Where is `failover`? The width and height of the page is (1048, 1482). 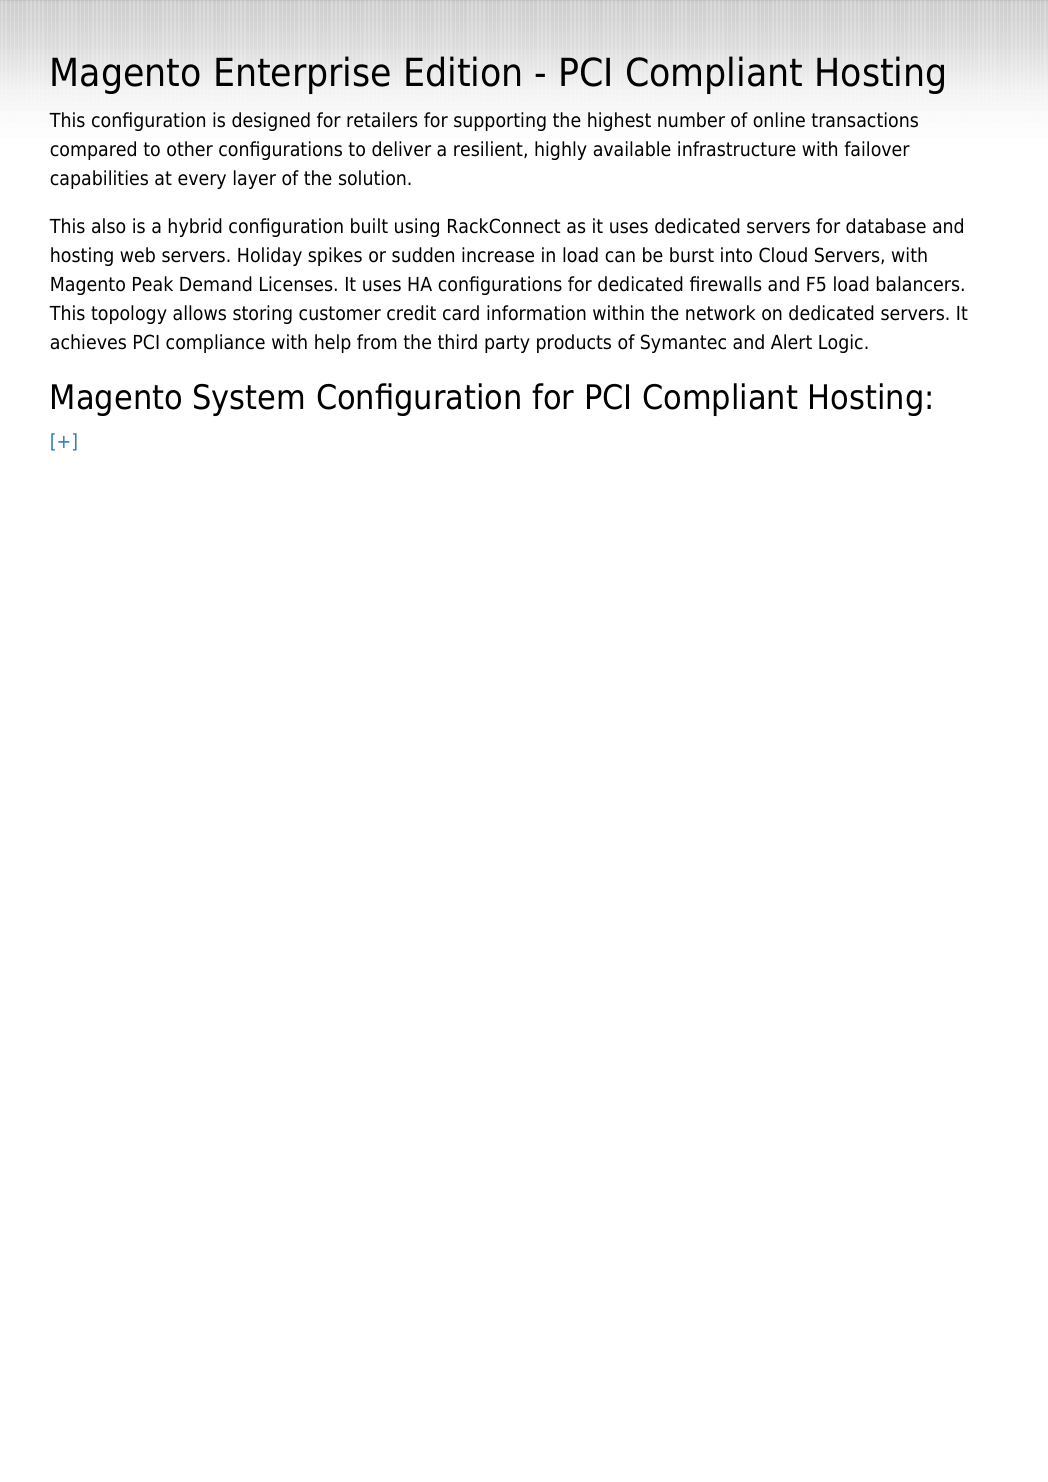
failover is located at coordinates (877, 149).
